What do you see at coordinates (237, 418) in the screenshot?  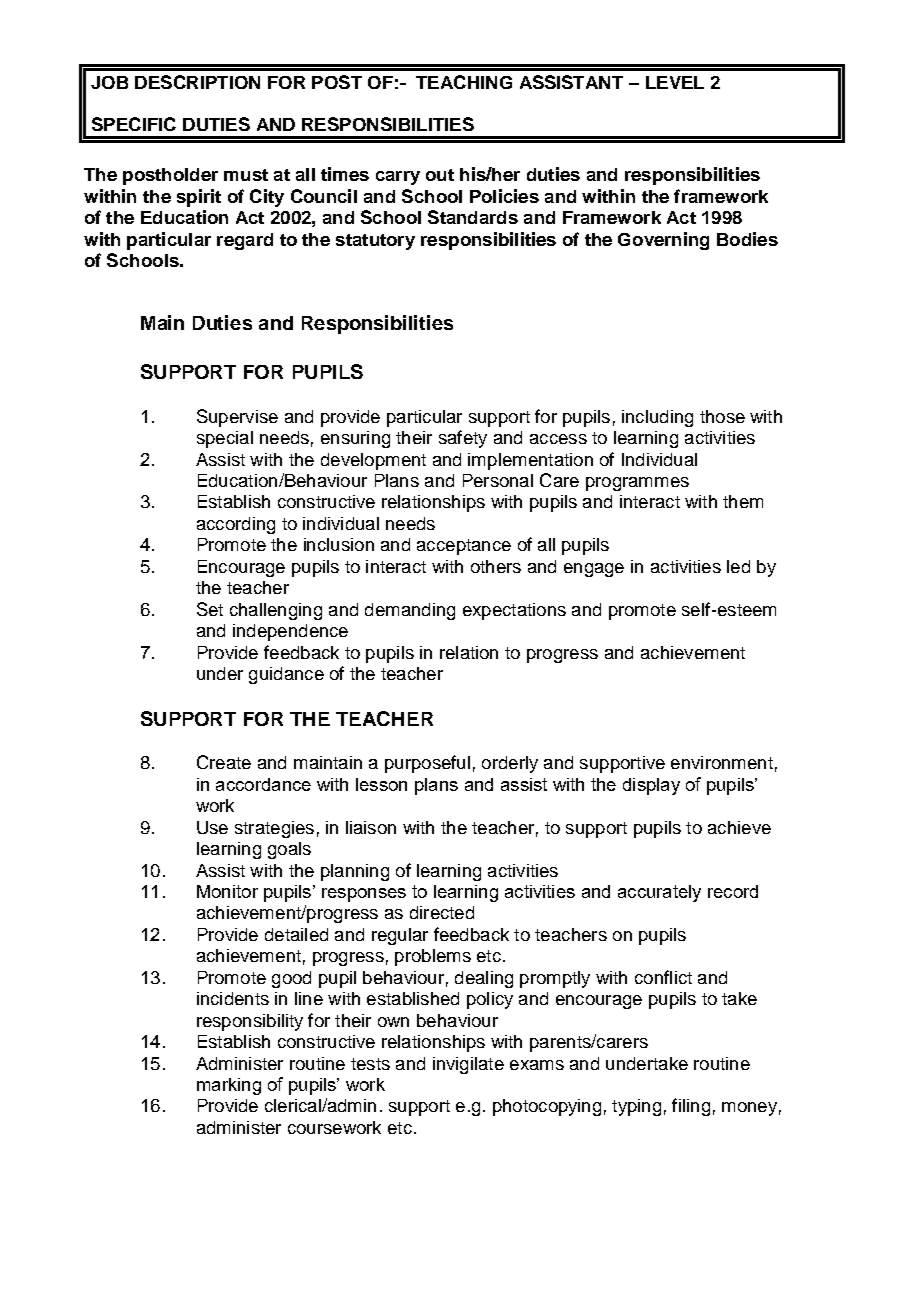 I see `Supervise` at bounding box center [237, 418].
